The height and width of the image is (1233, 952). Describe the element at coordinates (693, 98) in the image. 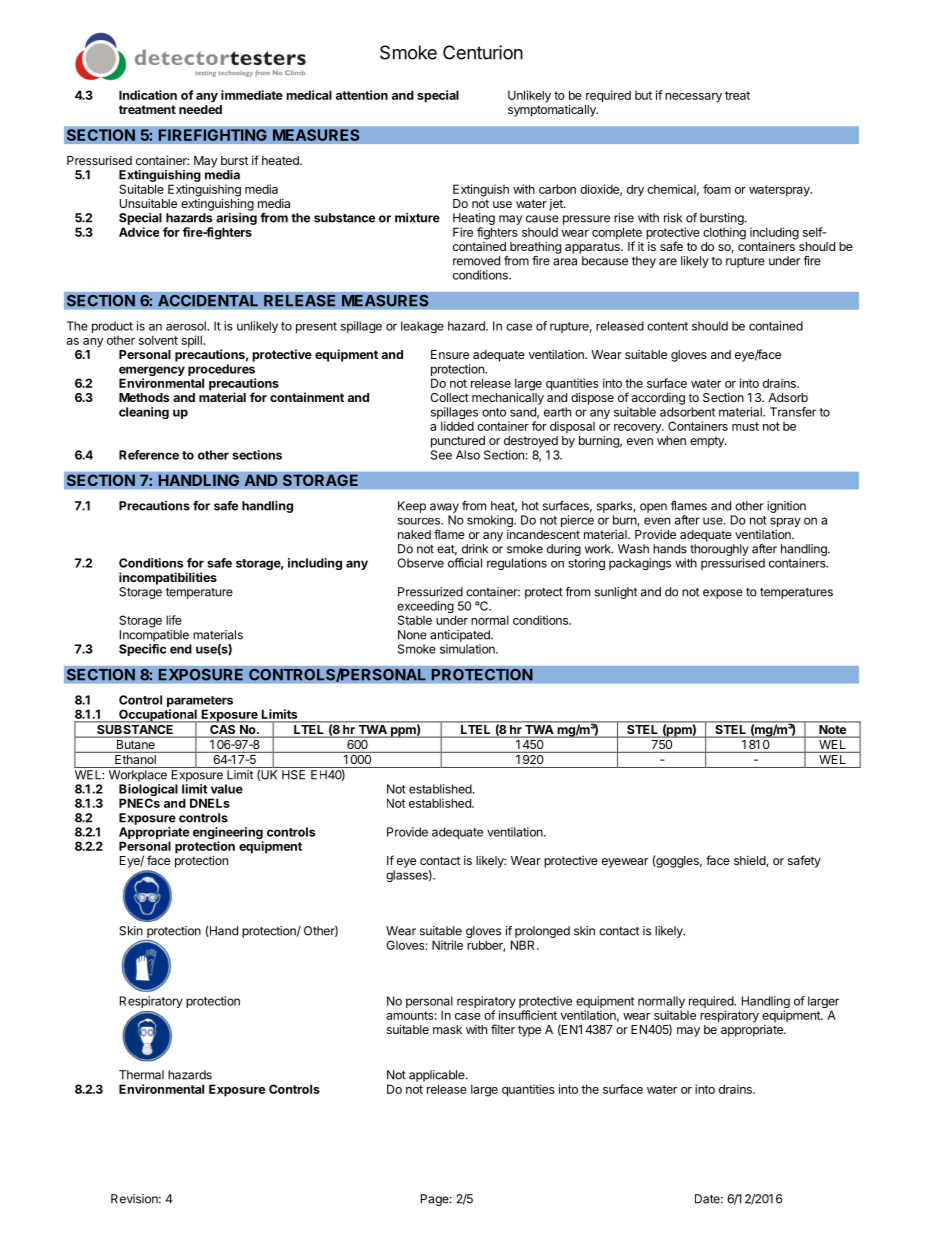

I see `necessary` at that location.
